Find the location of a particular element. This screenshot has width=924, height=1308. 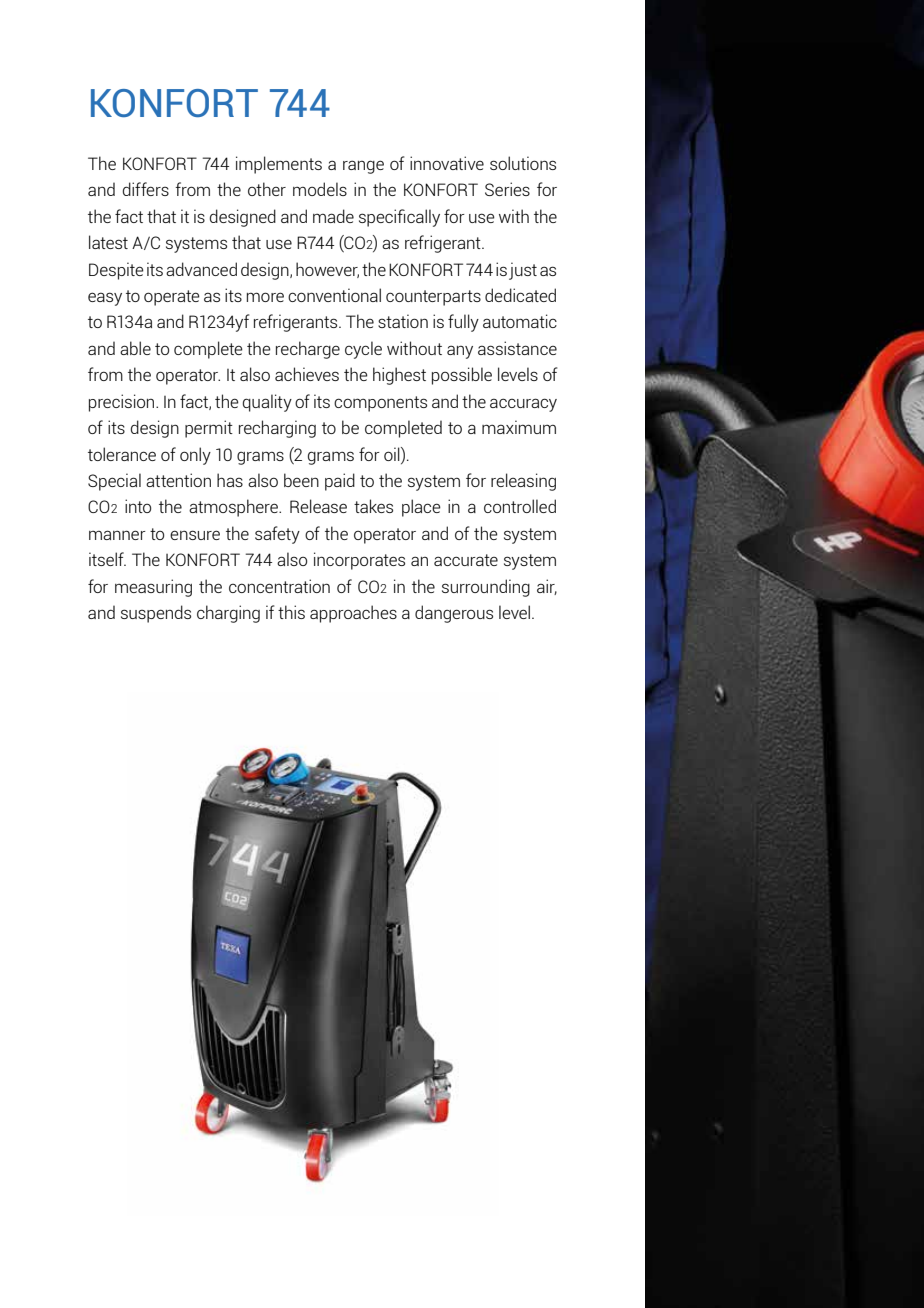

approaches is located at coordinates (353, 614).
